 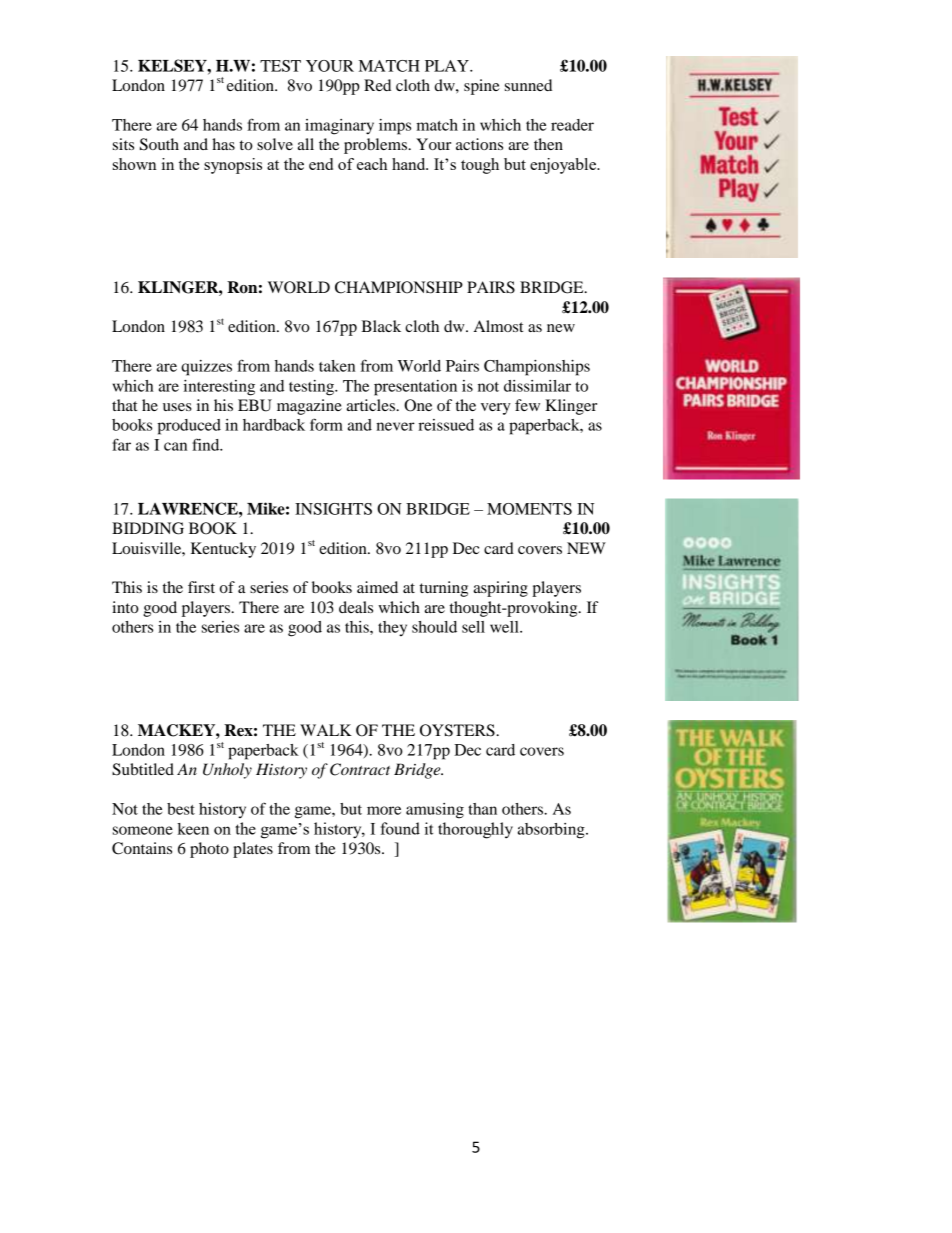 What do you see at coordinates (193, 829) in the image?
I see `keen` at bounding box center [193, 829].
